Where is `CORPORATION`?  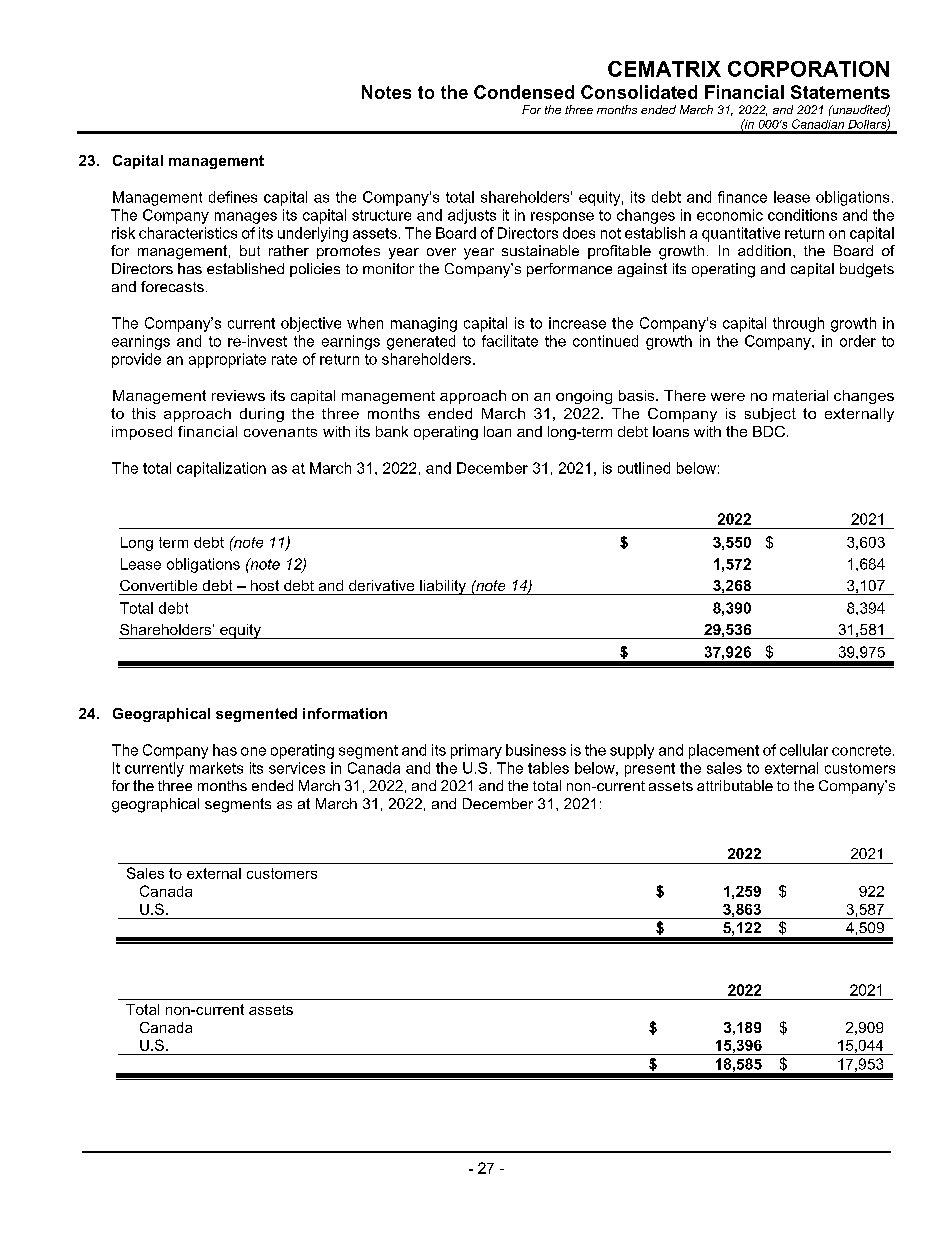 CORPORATION is located at coordinates (808, 69).
